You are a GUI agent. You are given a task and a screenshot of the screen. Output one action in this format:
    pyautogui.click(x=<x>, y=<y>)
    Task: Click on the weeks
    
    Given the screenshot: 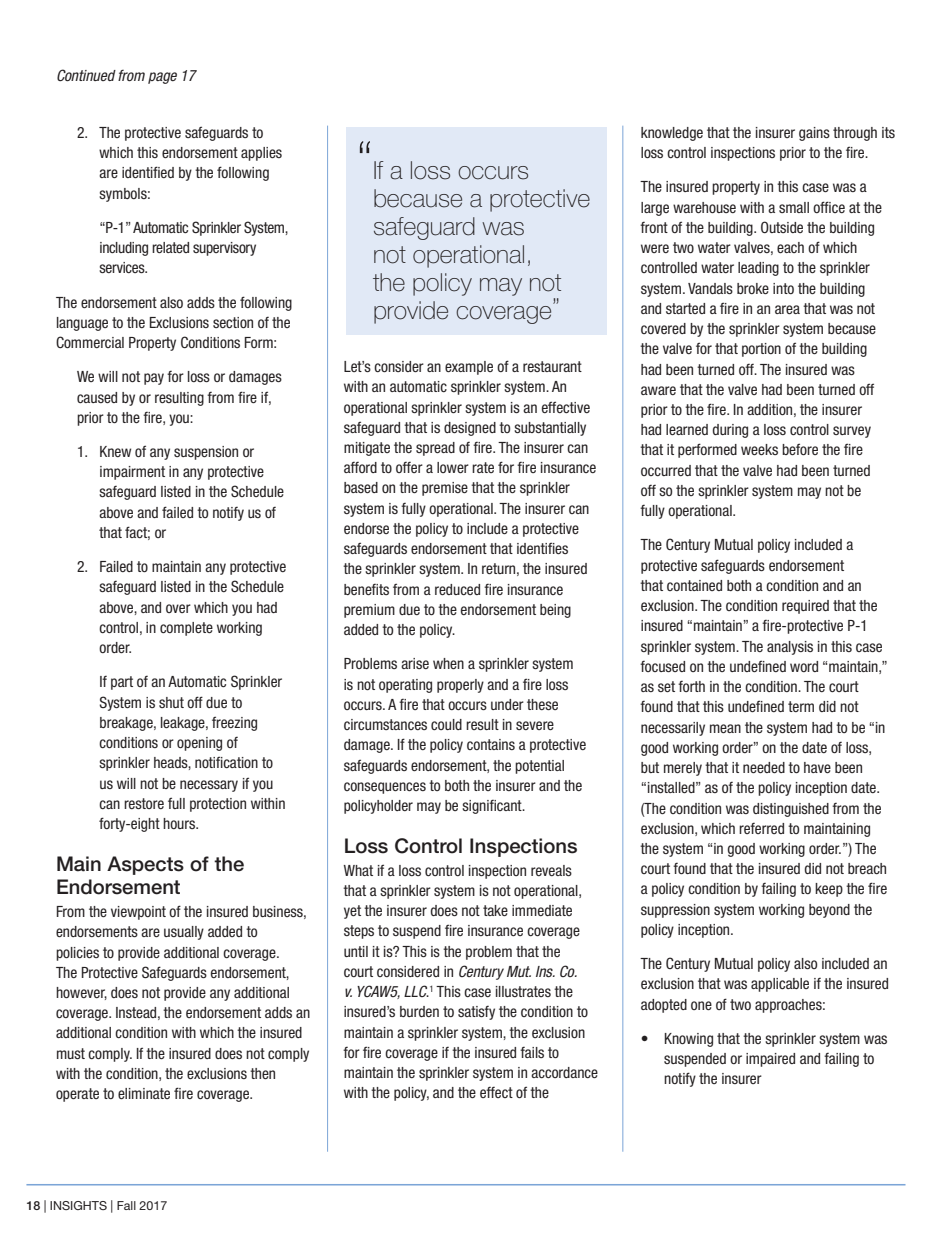 What is the action you would take?
    pyautogui.click(x=759, y=449)
